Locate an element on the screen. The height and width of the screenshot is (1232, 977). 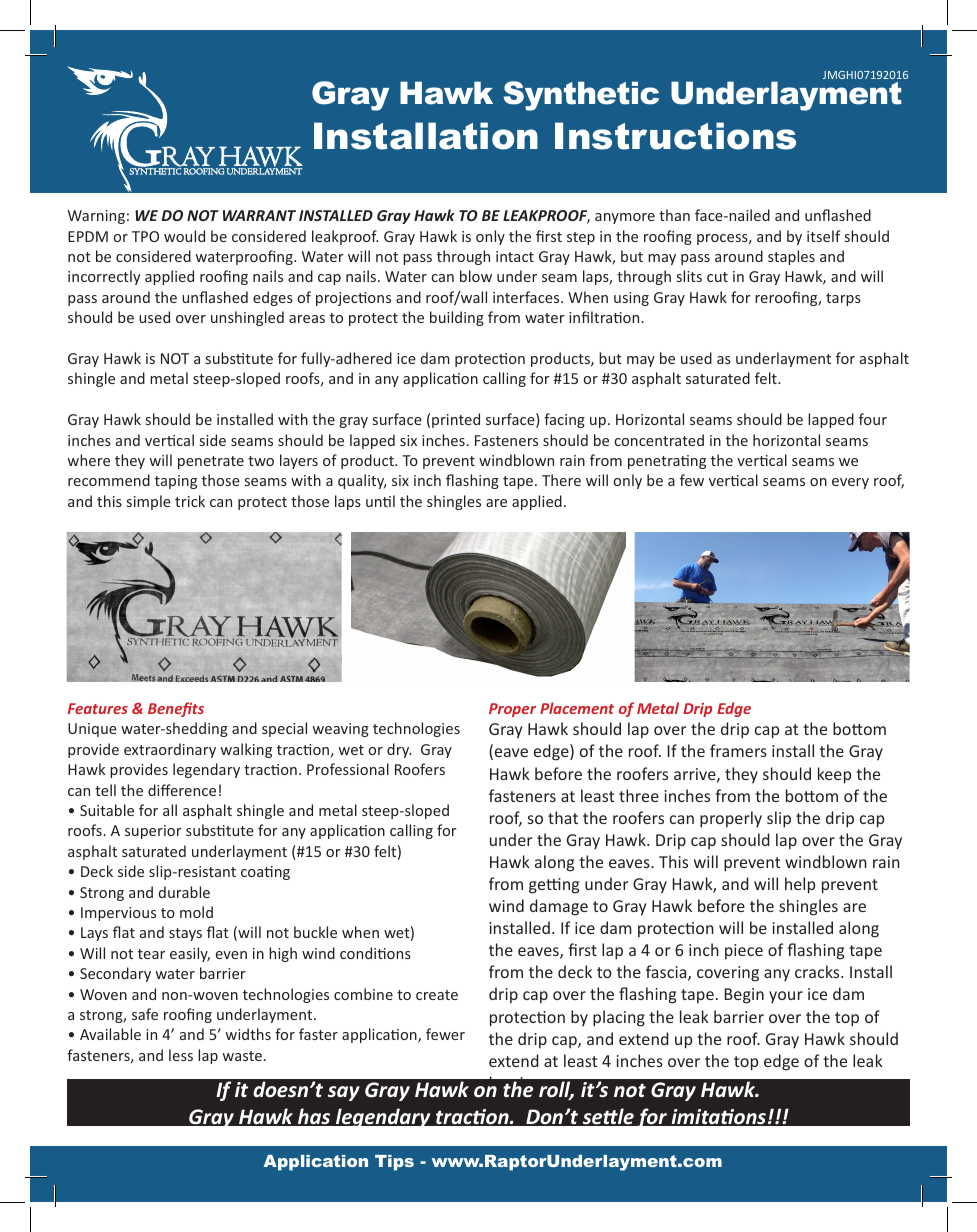
your is located at coordinates (786, 997).
